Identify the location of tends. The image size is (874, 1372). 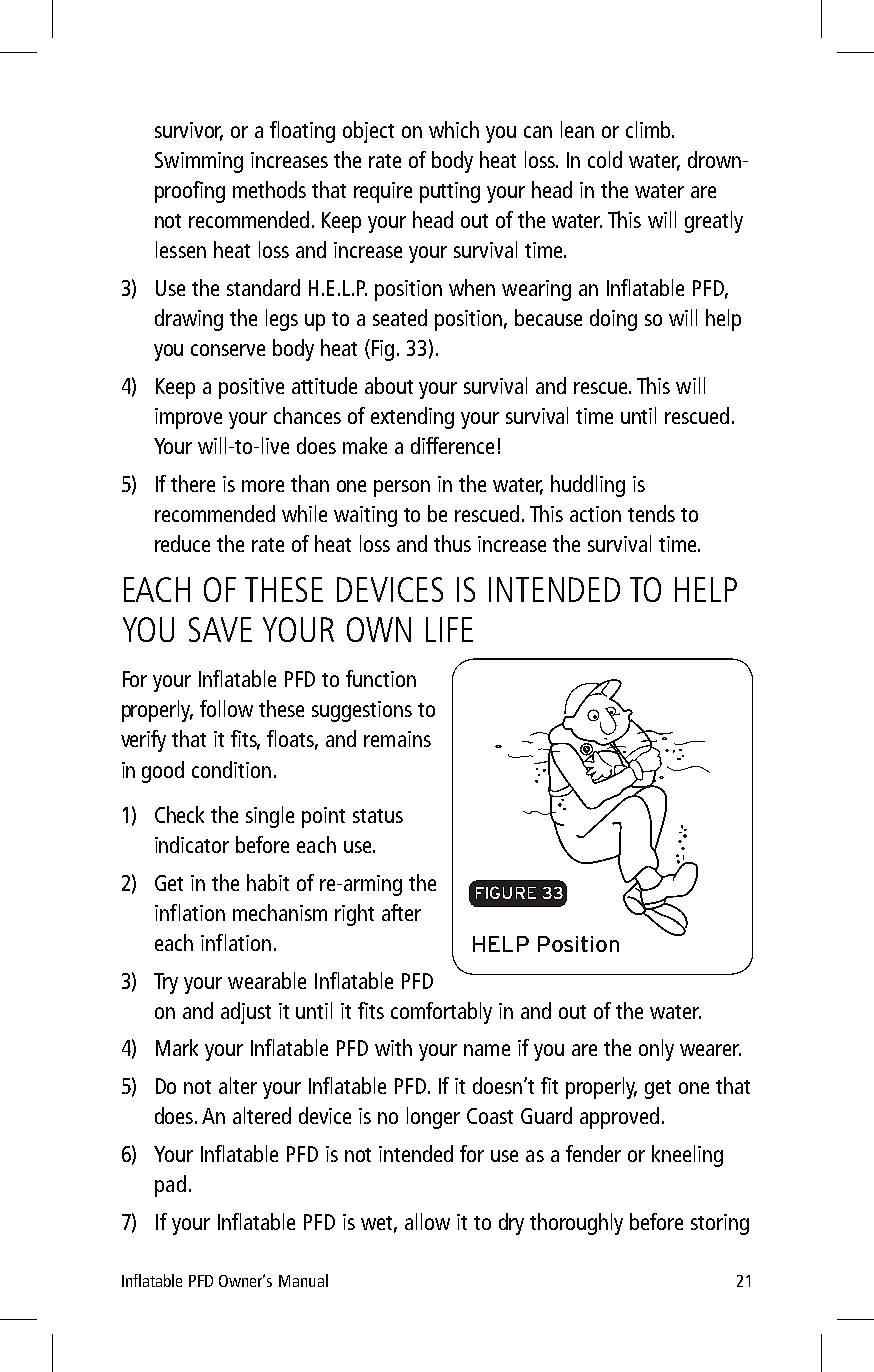
(651, 513).
